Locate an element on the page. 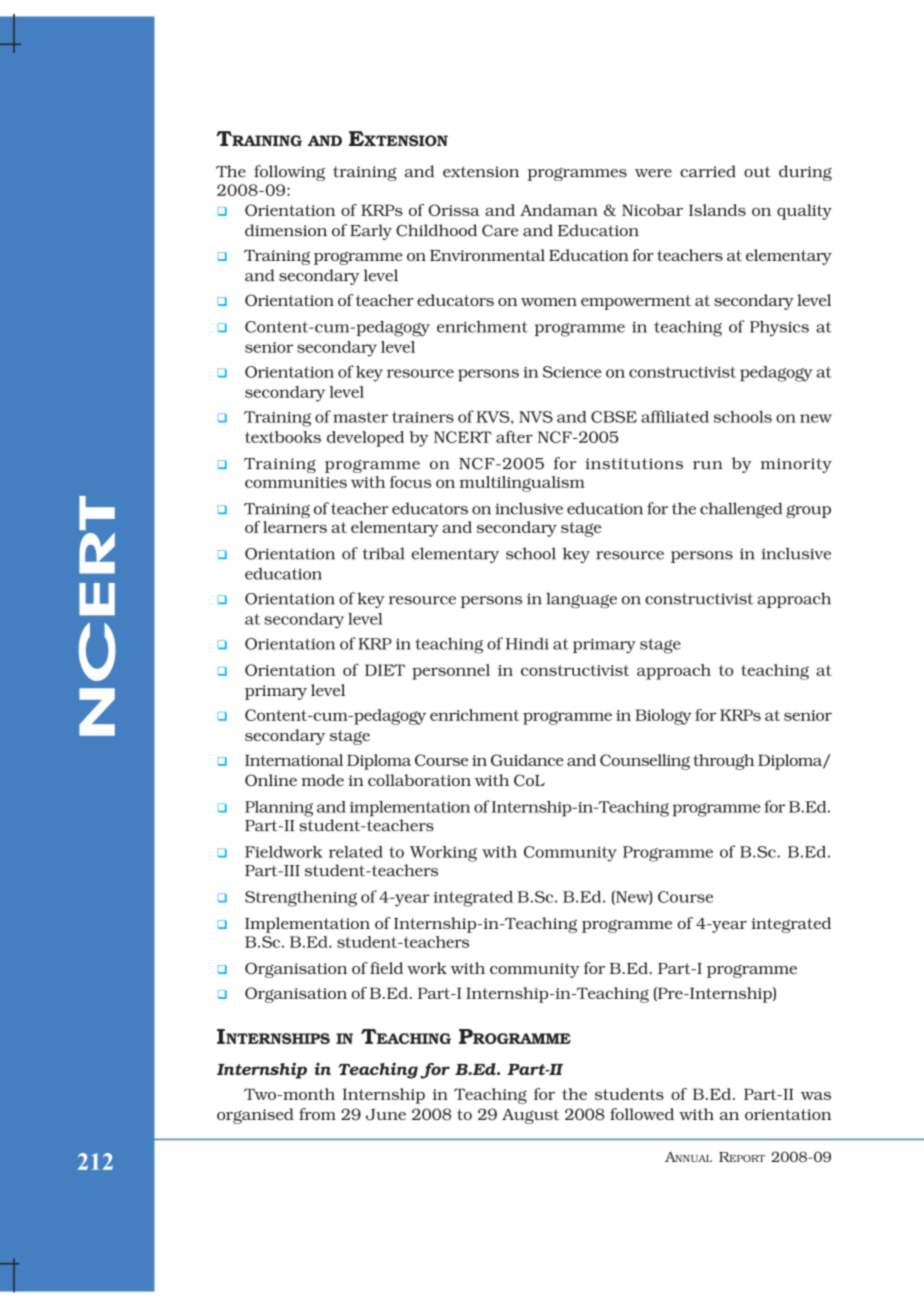 The image size is (924, 1308). Islands is located at coordinates (717, 210).
